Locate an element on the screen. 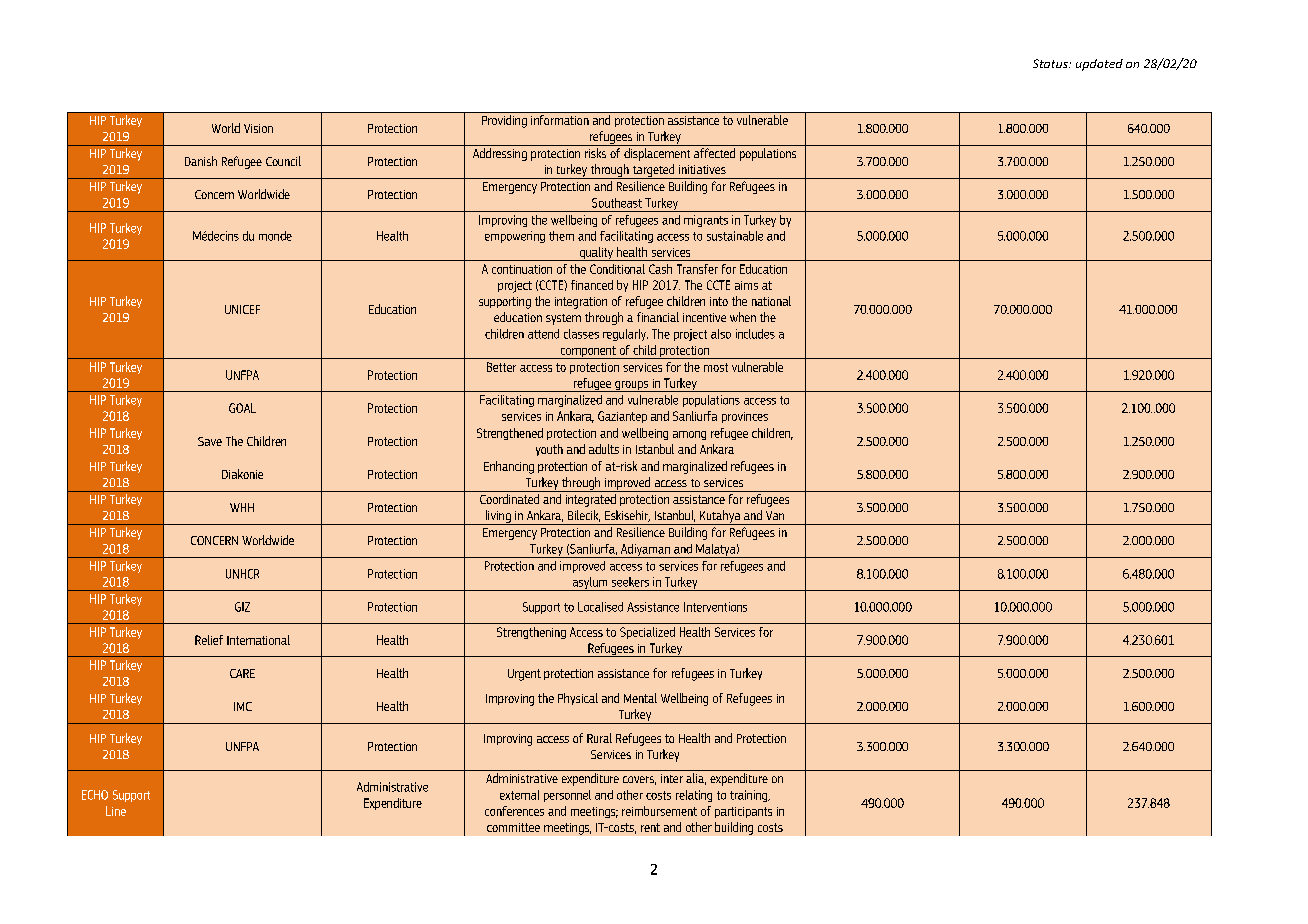  monde is located at coordinates (275, 236).
